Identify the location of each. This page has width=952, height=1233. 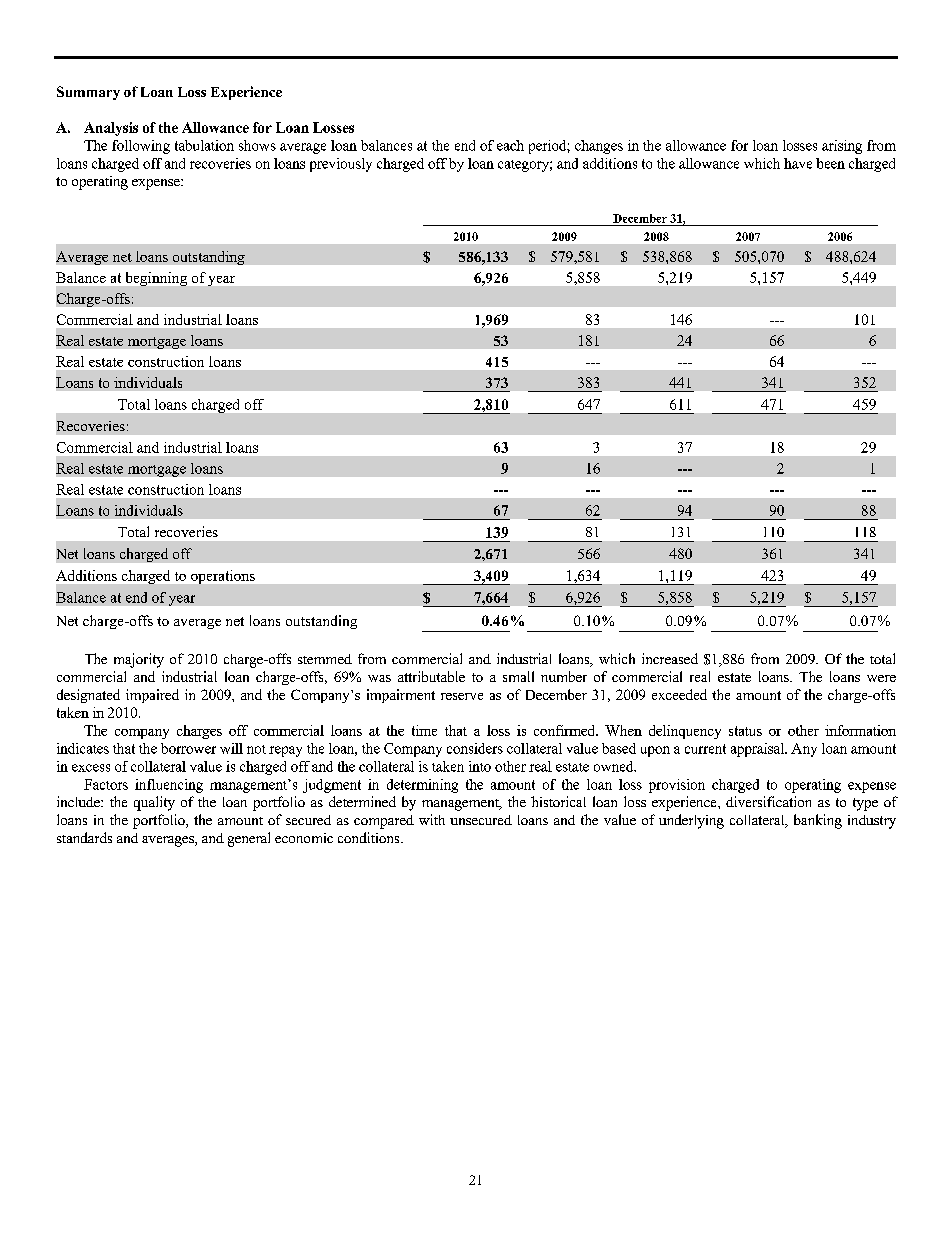
(510, 145).
